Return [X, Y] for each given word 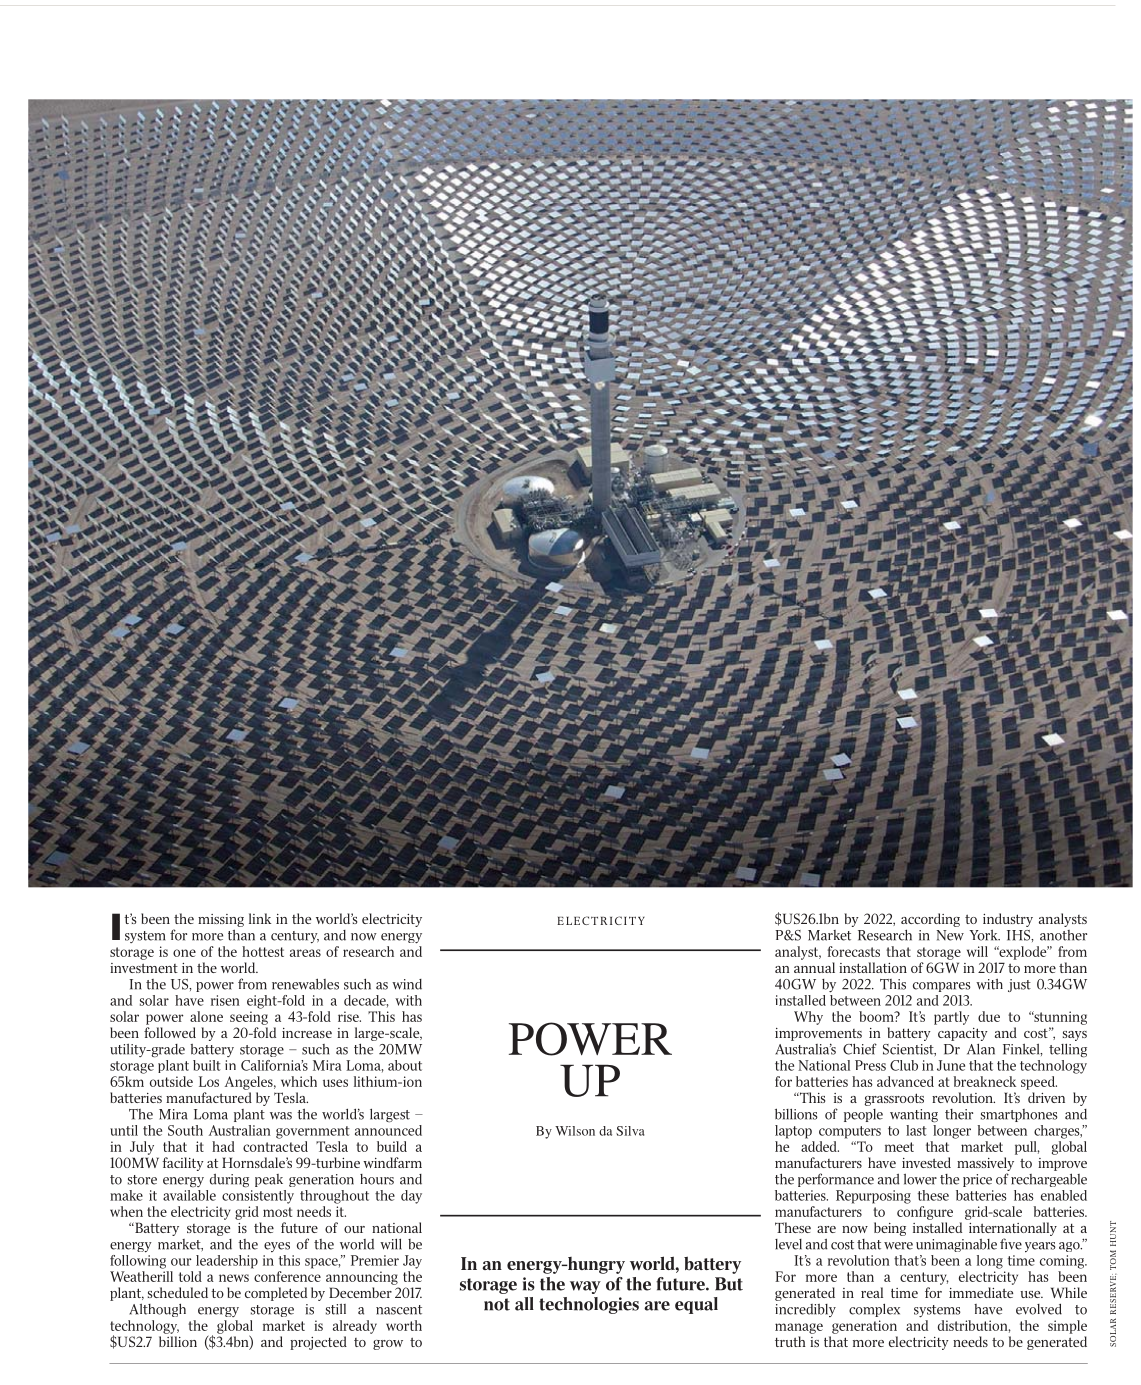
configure [925, 1213]
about [405, 1065]
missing [221, 920]
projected [318, 1343]
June [951, 1065]
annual [814, 967]
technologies [589, 1305]
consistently [258, 1195]
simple [1067, 1327]
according [930, 920]
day [411, 1197]
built [207, 1065]
